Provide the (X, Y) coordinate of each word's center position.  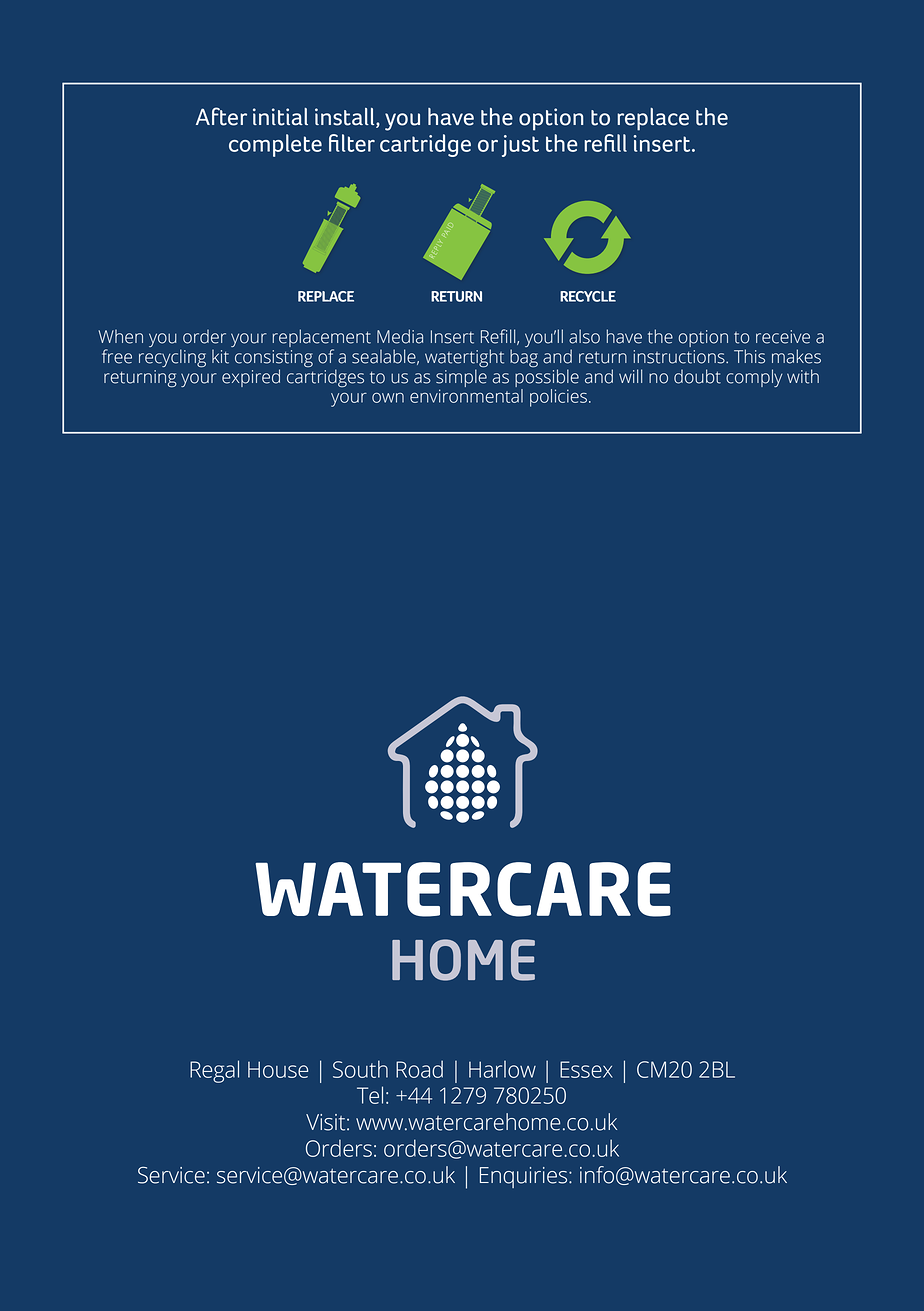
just (520, 146)
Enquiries (525, 1177)
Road (419, 1069)
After (221, 116)
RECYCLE (588, 296)
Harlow (502, 1069)
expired (251, 378)
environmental (466, 396)
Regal (214, 1071)
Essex (586, 1069)
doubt (697, 376)
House (278, 1069)
